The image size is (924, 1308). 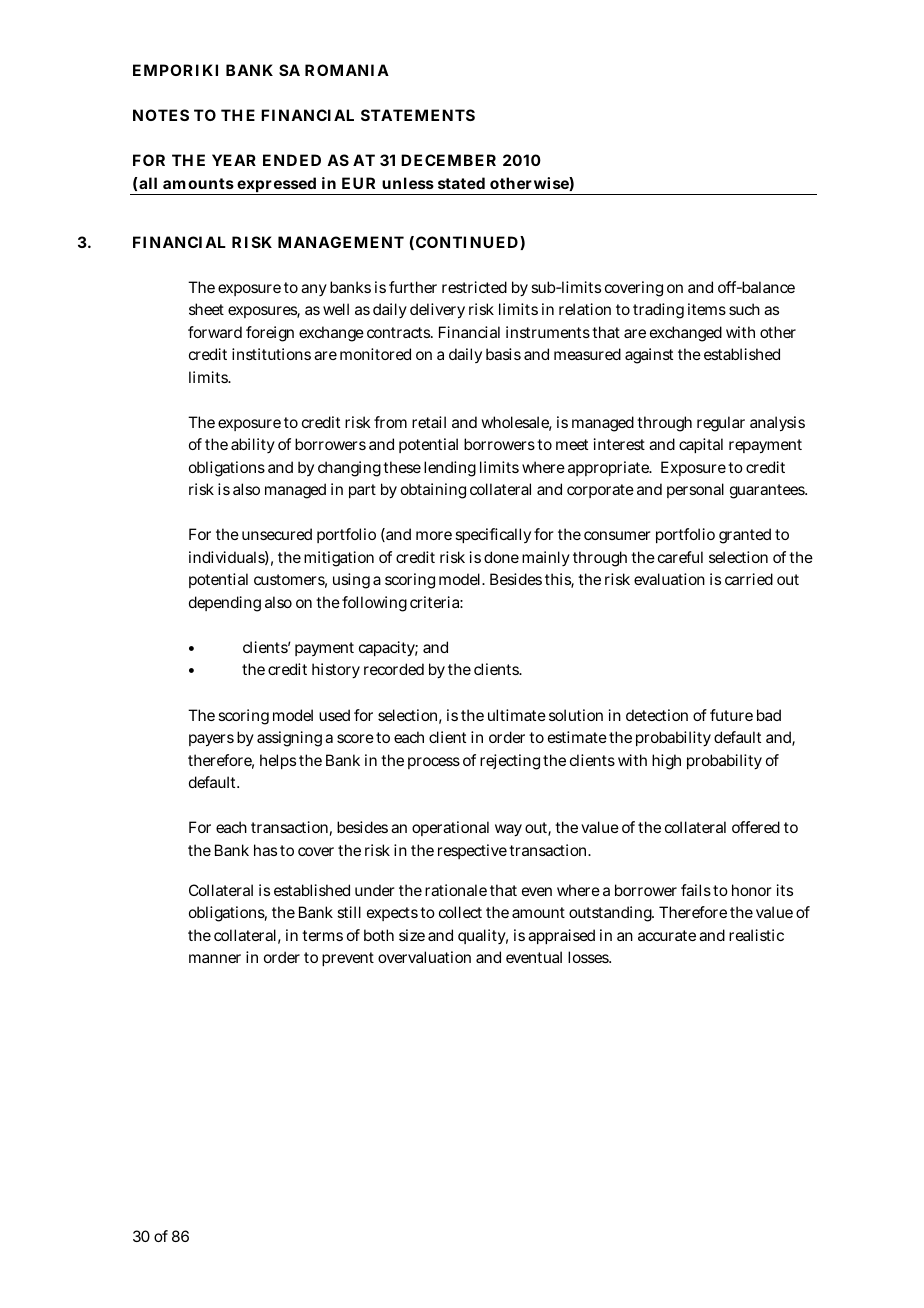 What do you see at coordinates (418, 115) in the screenshot?
I see `STATEMENTS` at bounding box center [418, 115].
